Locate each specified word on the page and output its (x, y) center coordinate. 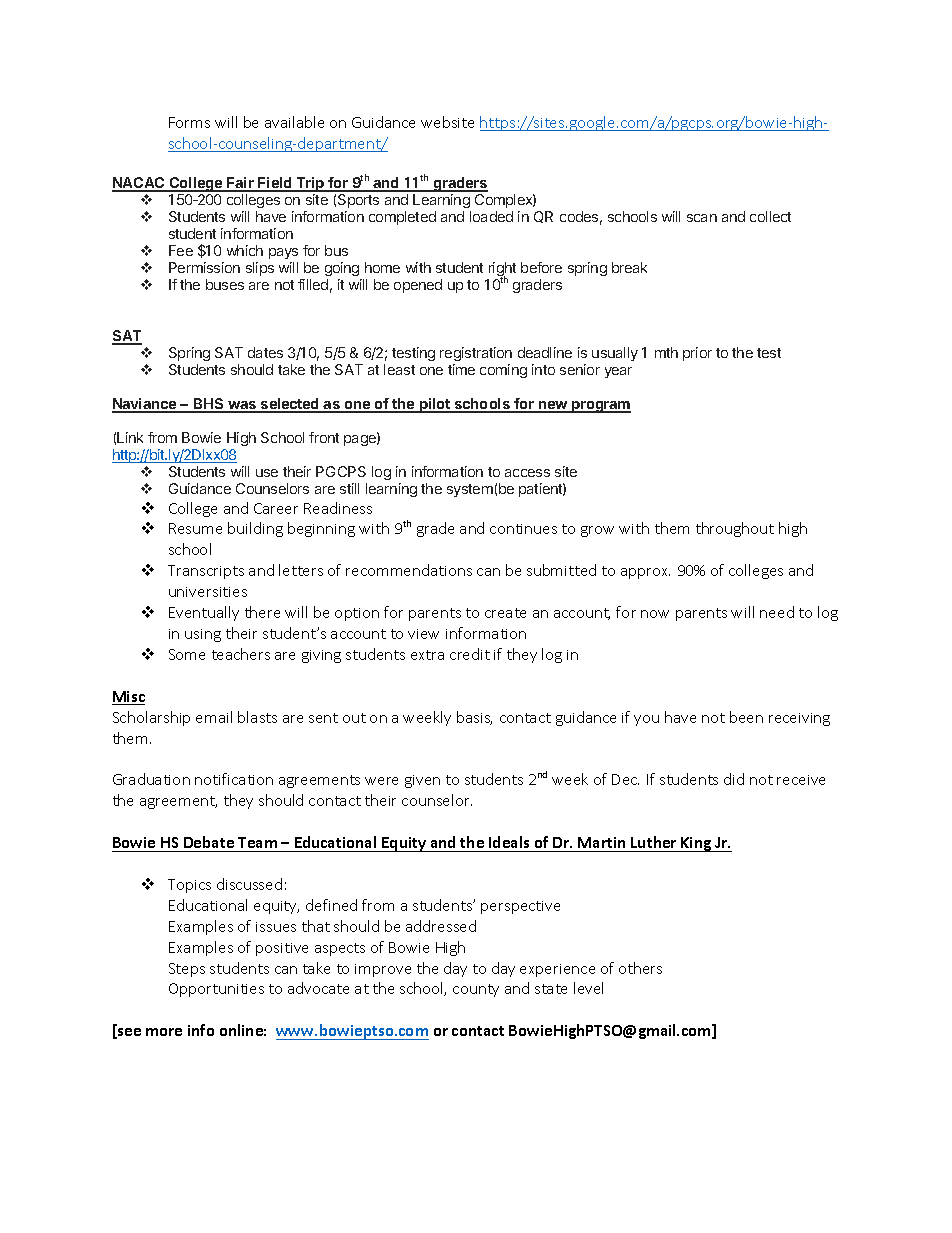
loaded (491, 216)
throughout (735, 529)
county (476, 990)
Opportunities (216, 990)
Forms (189, 122)
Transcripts (206, 572)
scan (702, 218)
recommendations (409, 570)
